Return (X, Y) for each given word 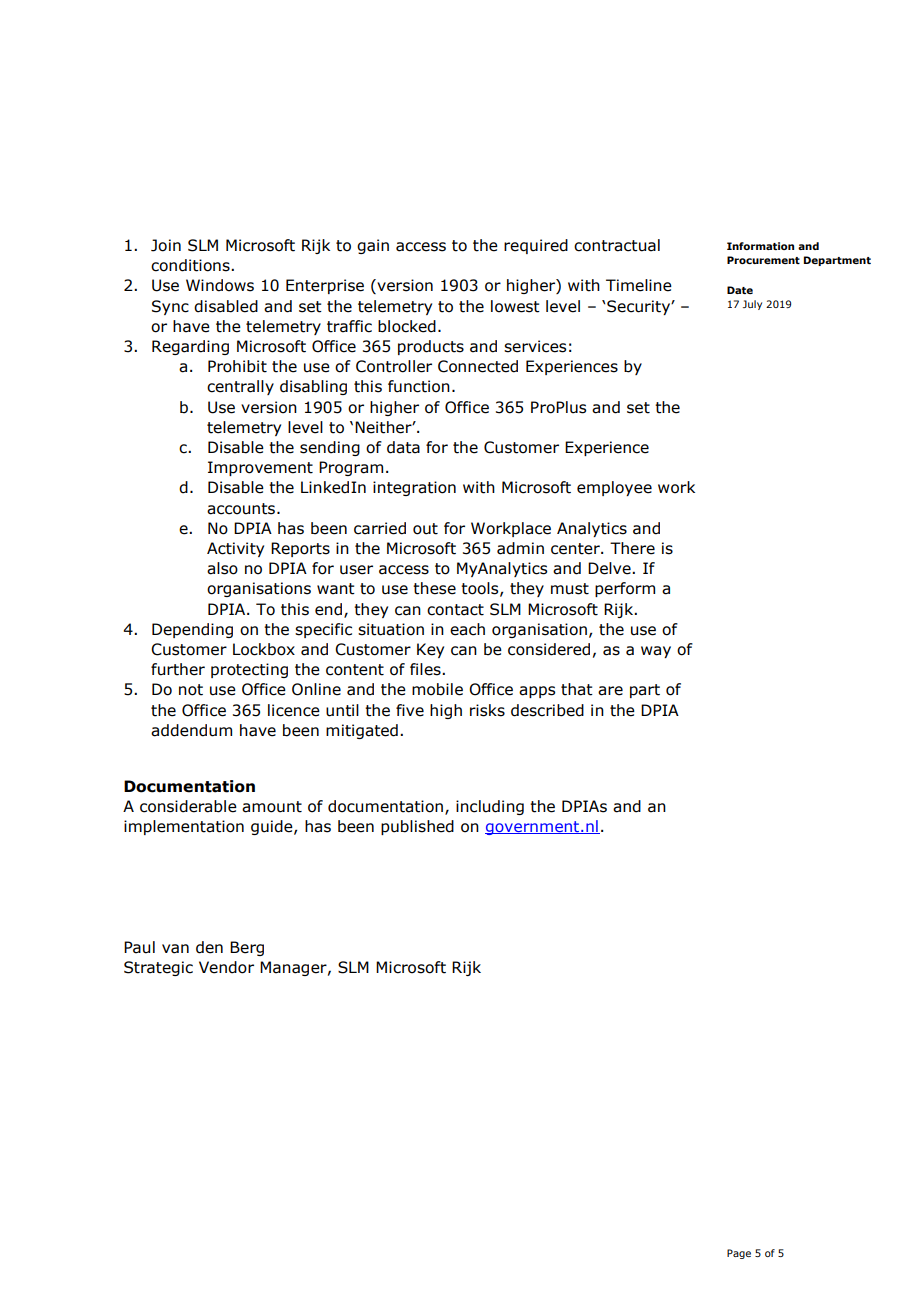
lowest (515, 306)
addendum (191, 730)
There (632, 548)
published (417, 827)
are (610, 691)
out (425, 529)
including (490, 807)
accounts (242, 509)
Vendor (226, 967)
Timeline (639, 285)
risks (487, 710)
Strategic (158, 968)
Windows (220, 285)
